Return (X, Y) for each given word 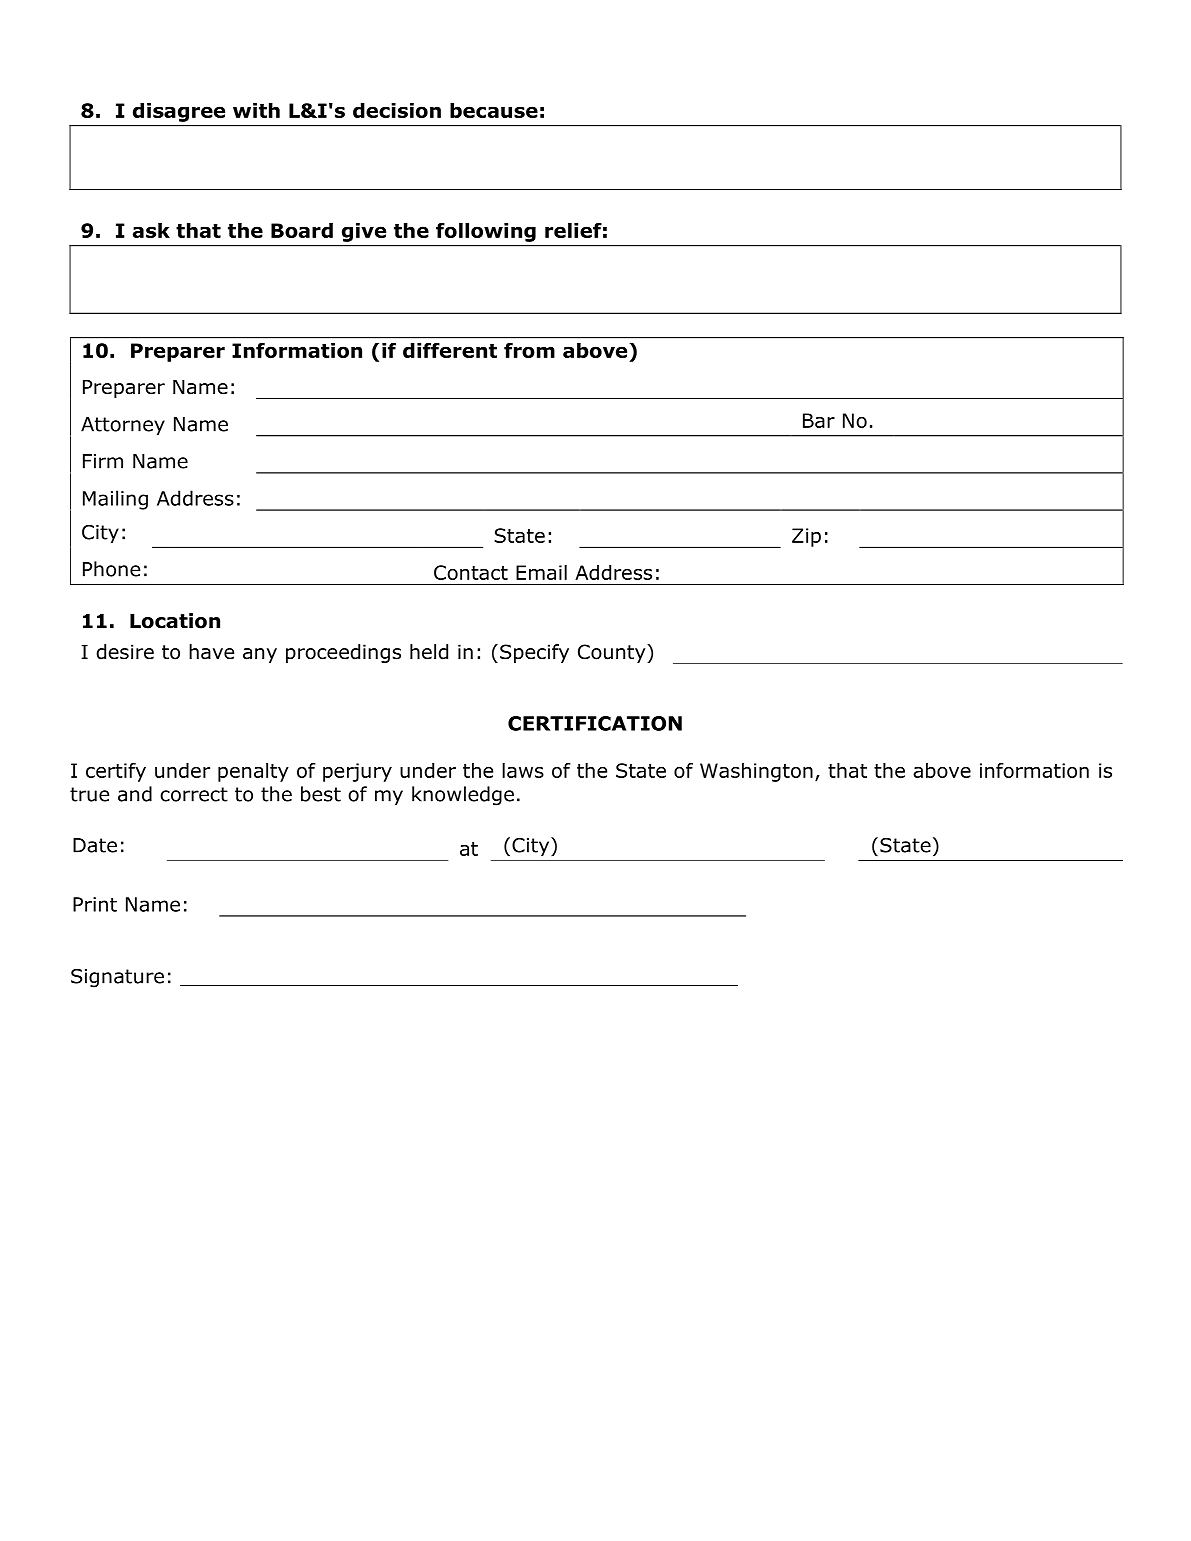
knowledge (463, 796)
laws (523, 770)
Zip (806, 537)
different (450, 350)
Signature (117, 978)
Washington (756, 772)
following (486, 232)
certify (116, 772)
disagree (179, 112)
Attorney (123, 426)
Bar (819, 420)
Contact (471, 572)
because (494, 110)
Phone (111, 569)
